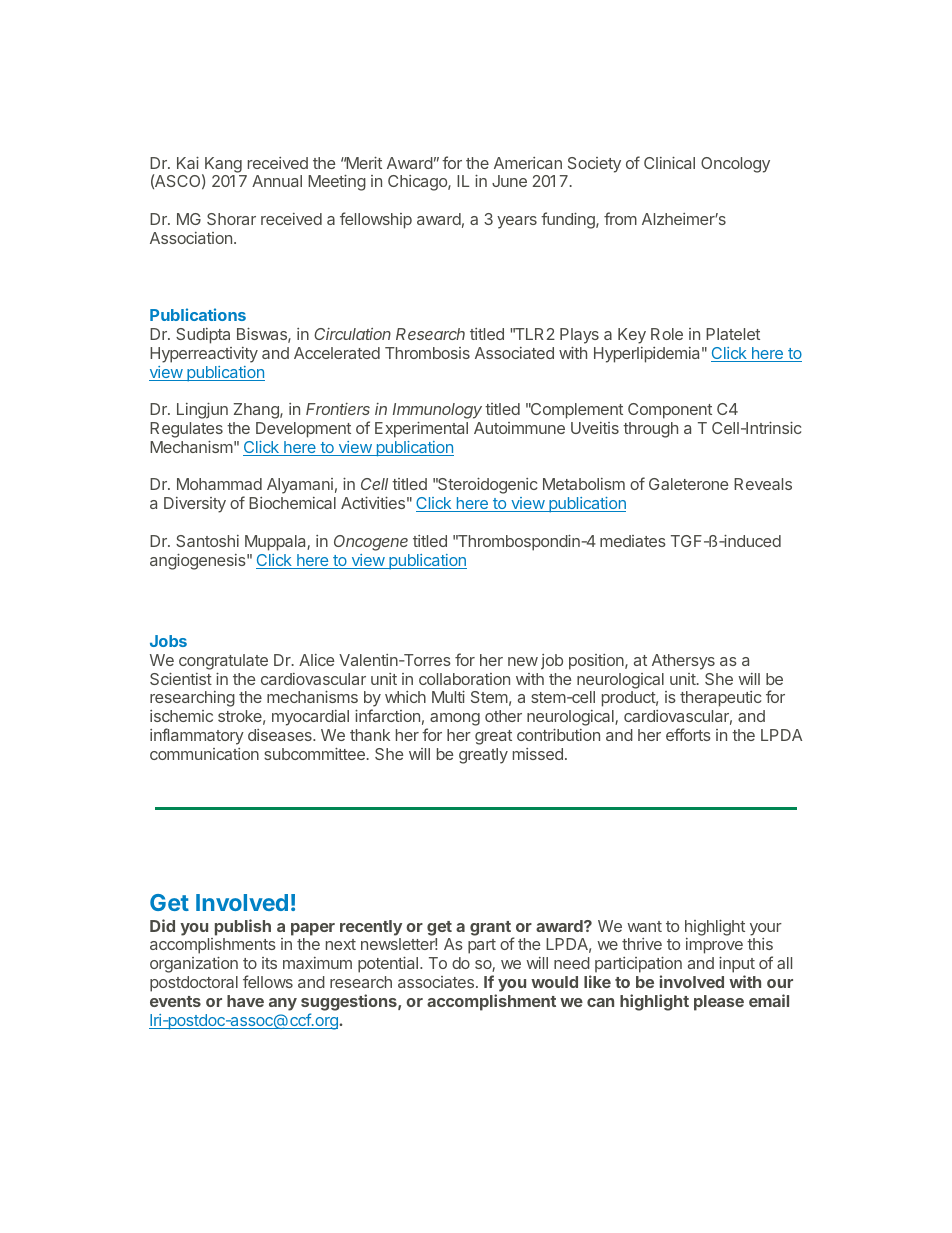 This screenshot has height=1233, width=952. Describe the element at coordinates (650, 430) in the screenshot. I see `through` at that location.
